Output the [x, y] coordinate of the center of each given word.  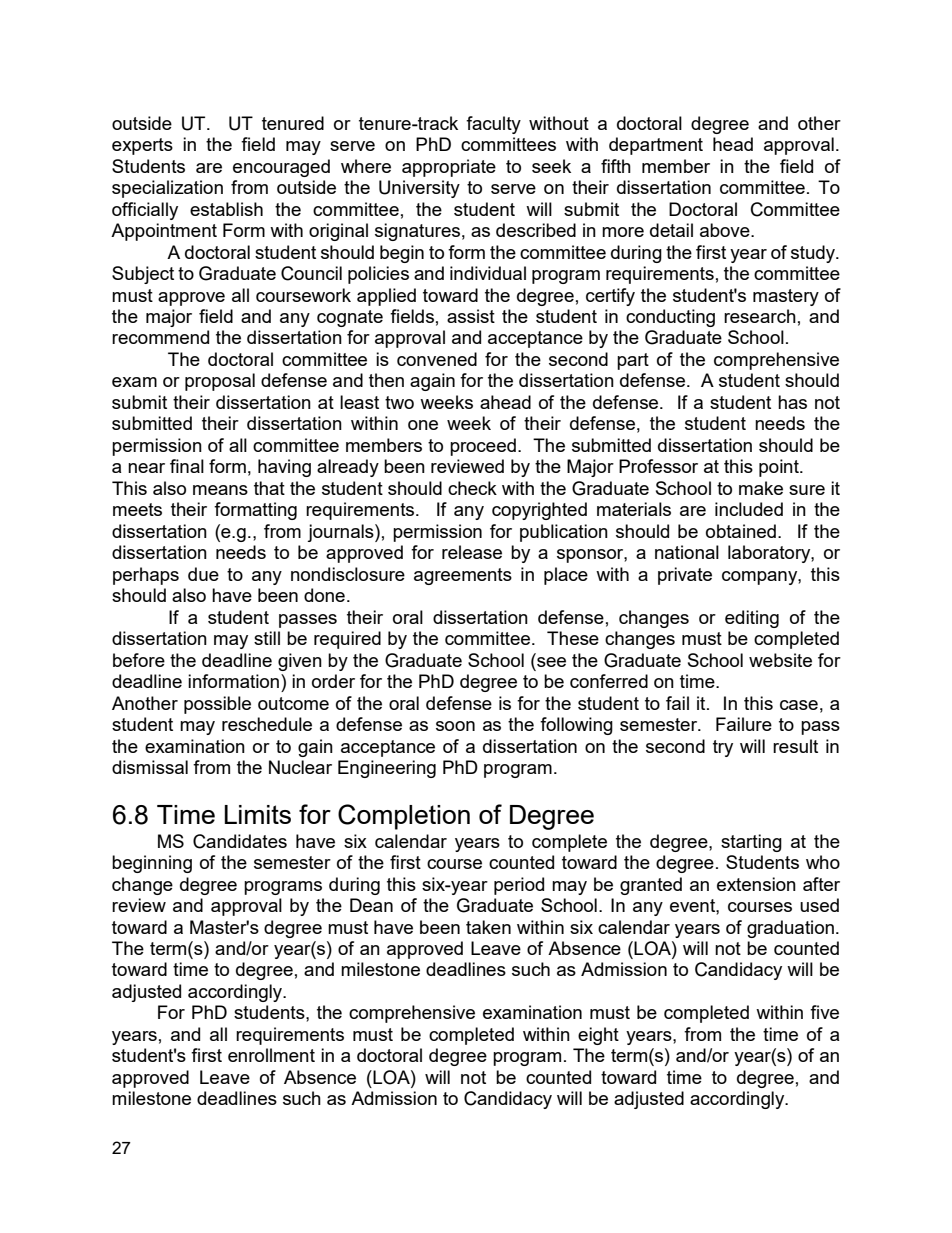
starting [751, 843]
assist [471, 316]
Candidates [240, 841]
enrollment [271, 1055]
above [726, 230]
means [220, 490]
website [780, 660]
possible [217, 705]
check [472, 488]
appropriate [449, 168]
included [749, 509]
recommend [160, 337]
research [760, 316]
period [519, 886]
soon [455, 726]
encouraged [281, 168]
